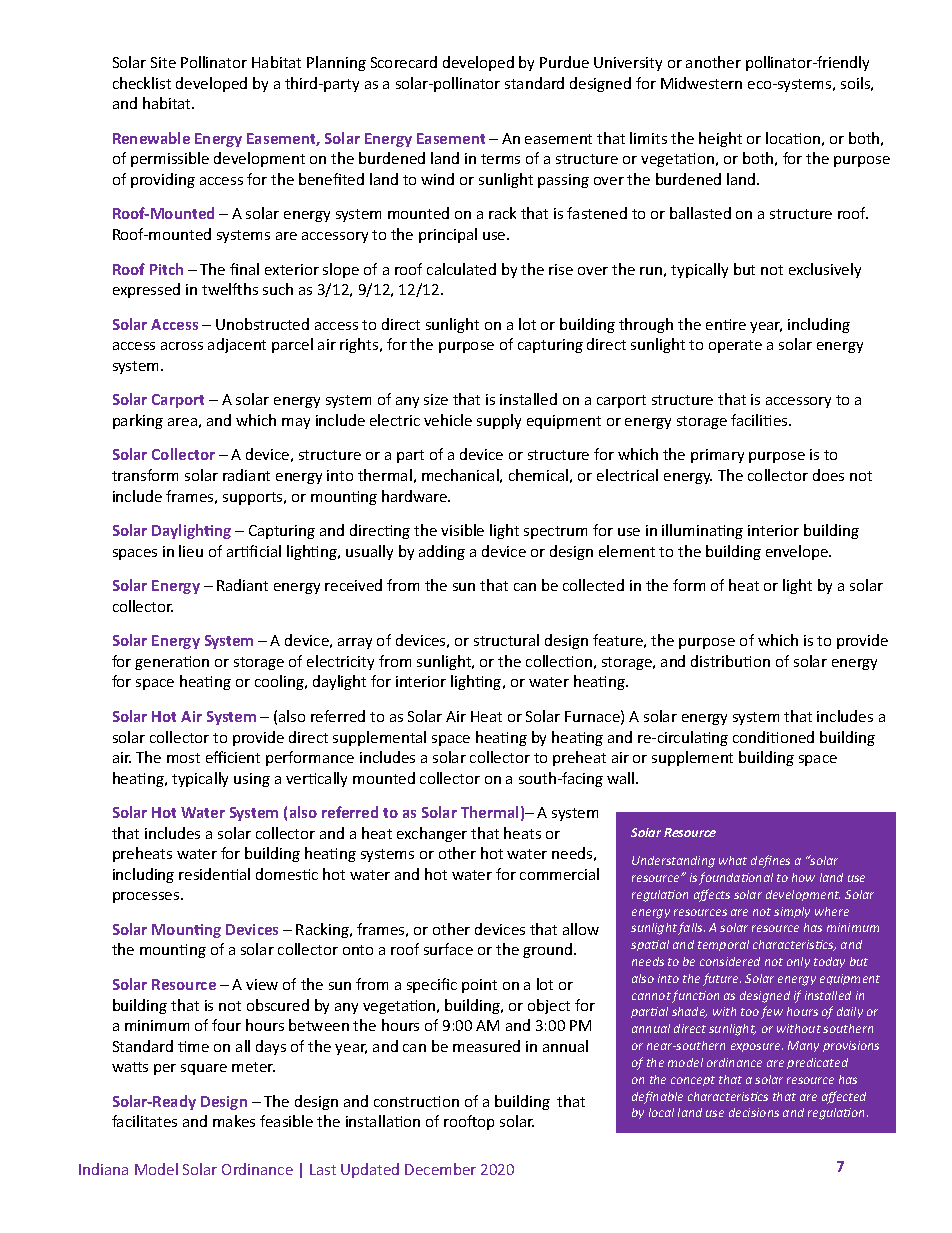 The image size is (952, 1233). Describe the element at coordinates (404, 62) in the image. I see `Scorecard` at that location.
